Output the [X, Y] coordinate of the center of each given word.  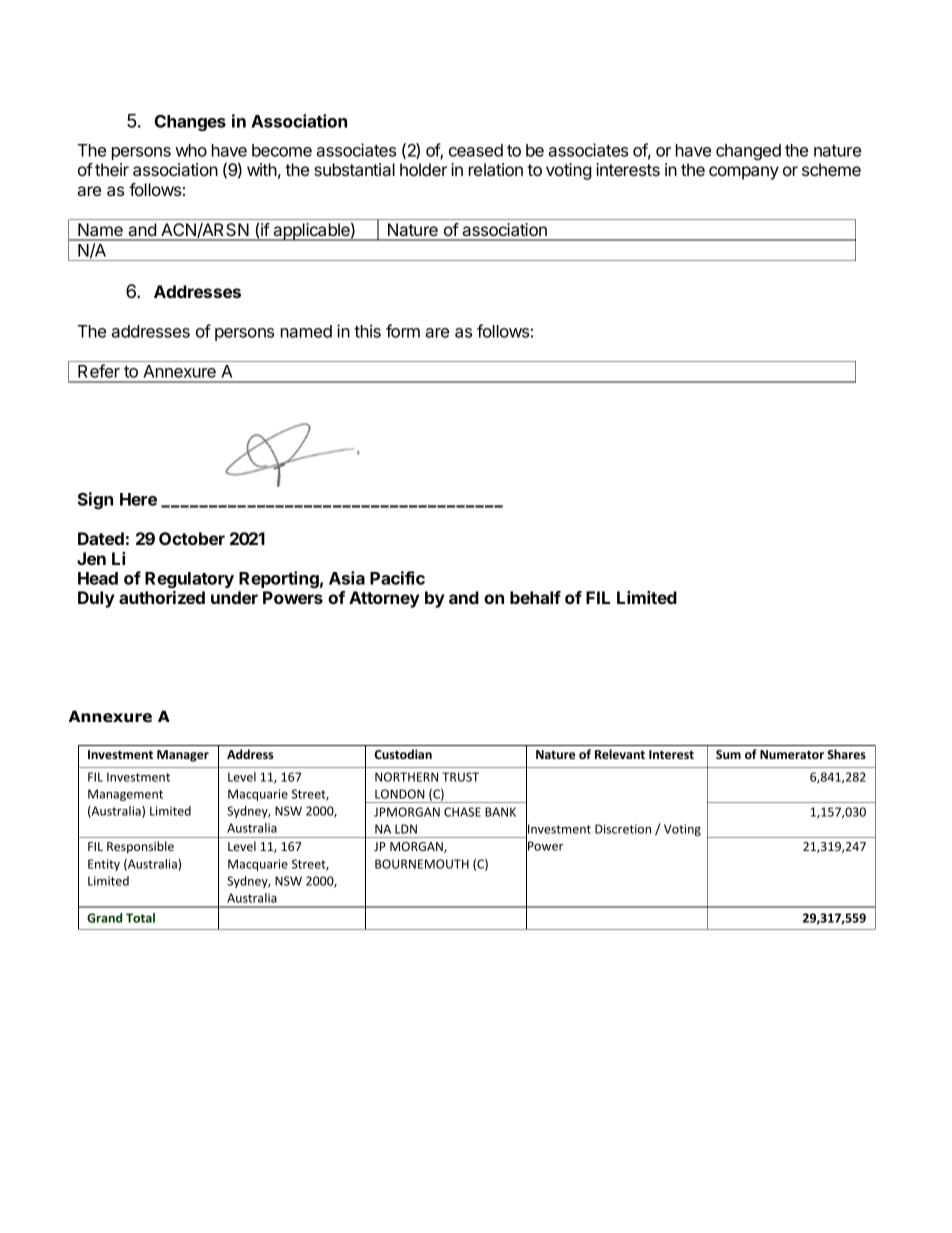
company [744, 173]
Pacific [397, 578]
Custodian [403, 754]
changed [748, 152]
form [403, 331]
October [192, 538]
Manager [183, 756]
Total [140, 918]
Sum [728, 754]
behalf [535, 597]
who [191, 150]
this [367, 331]
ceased [476, 150]
